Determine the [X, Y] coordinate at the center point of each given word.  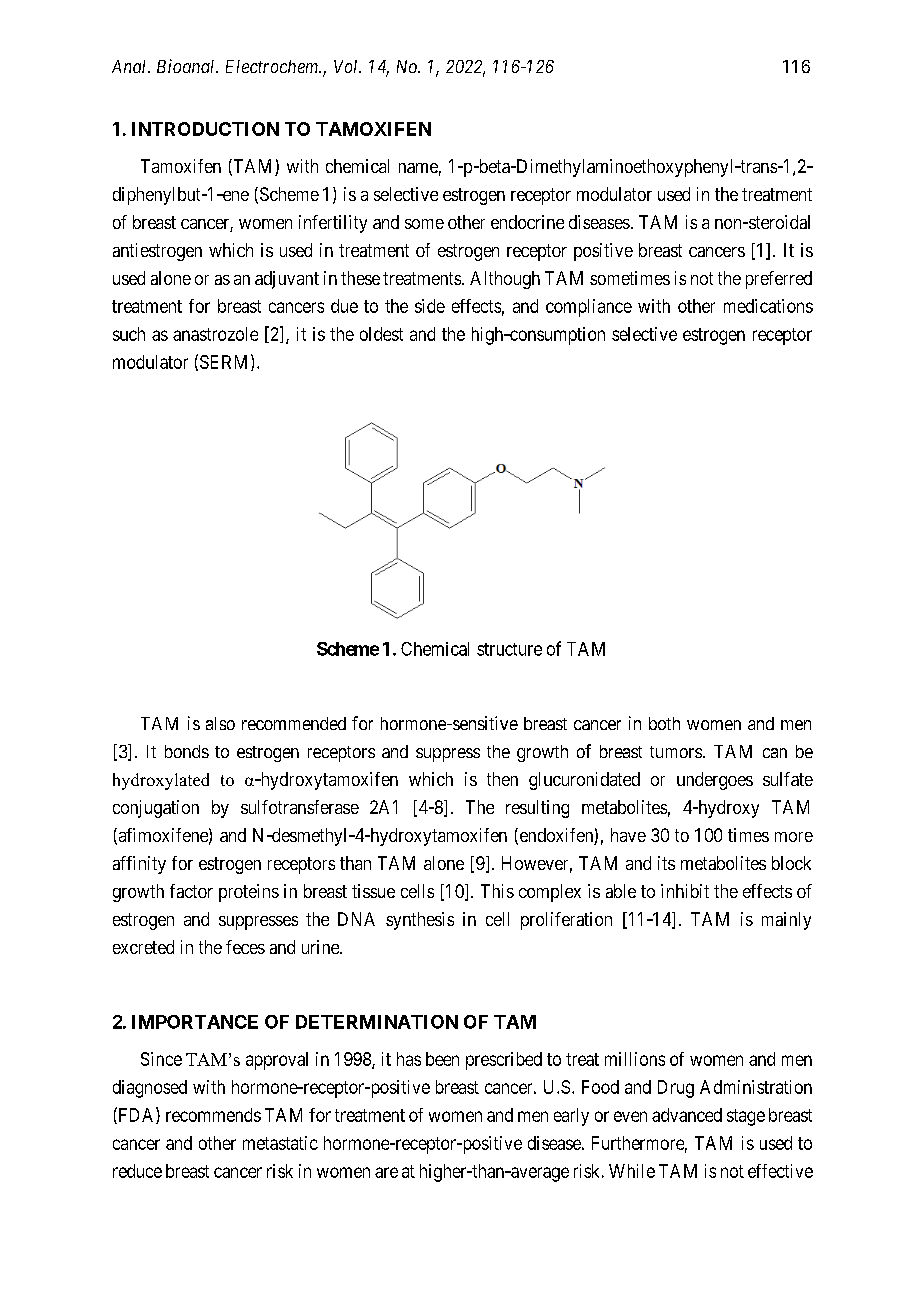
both [664, 723]
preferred [779, 280]
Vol [347, 66]
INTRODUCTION [205, 129]
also [220, 723]
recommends [213, 1115]
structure [509, 649]
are [386, 1172]
